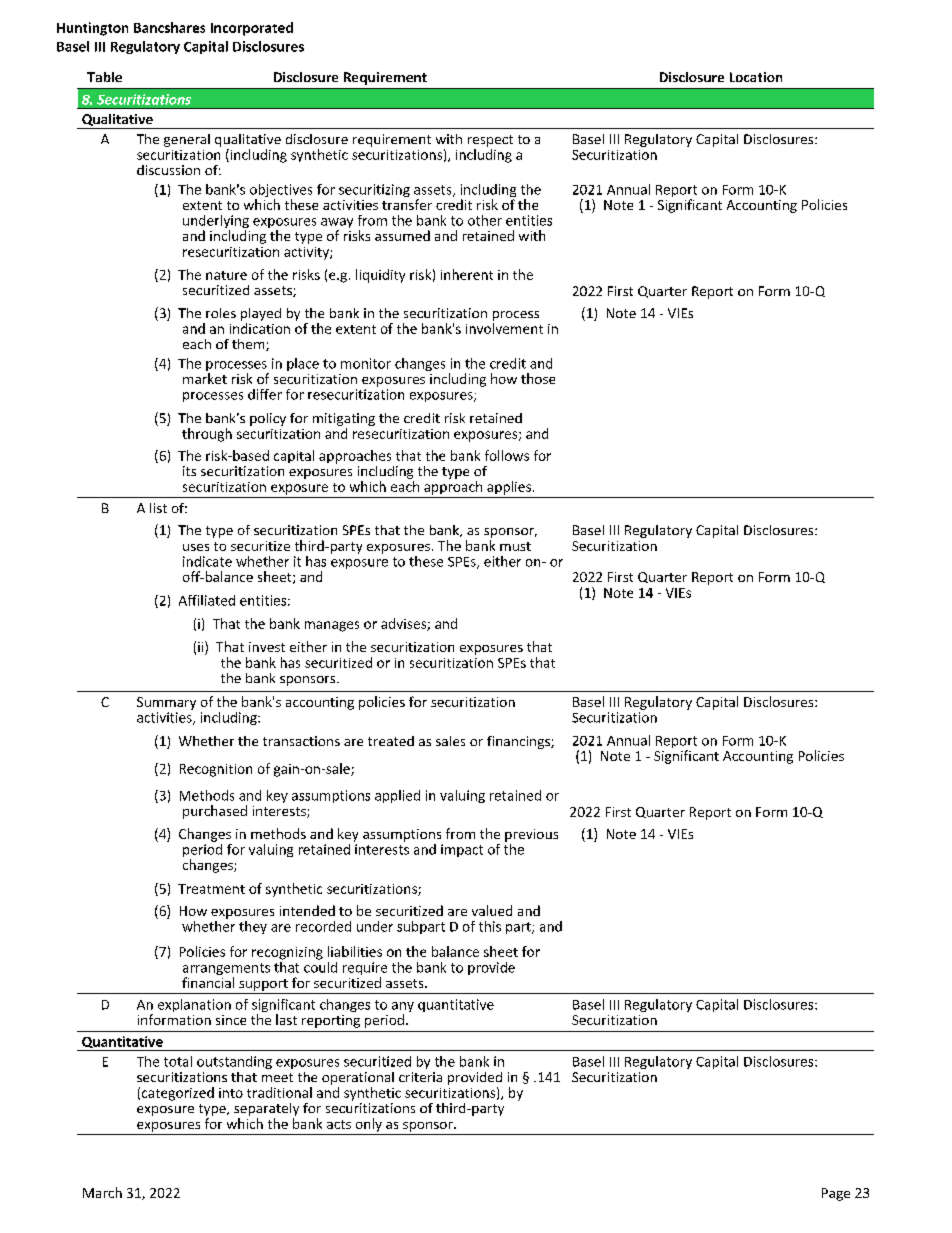 The image size is (952, 1233). I want to click on must, so click(515, 546).
